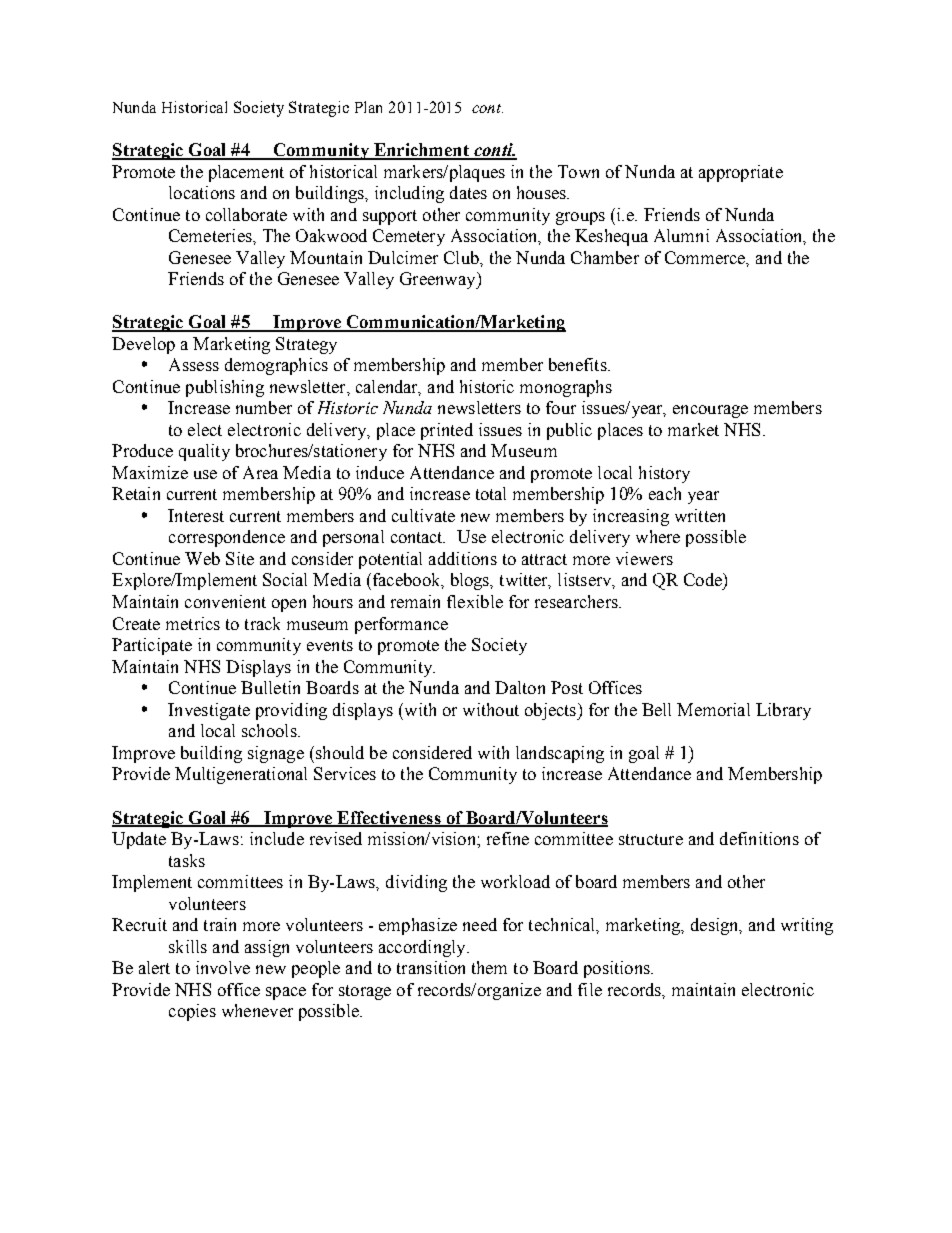  What do you see at coordinates (741, 173) in the image?
I see `appropriate` at bounding box center [741, 173].
